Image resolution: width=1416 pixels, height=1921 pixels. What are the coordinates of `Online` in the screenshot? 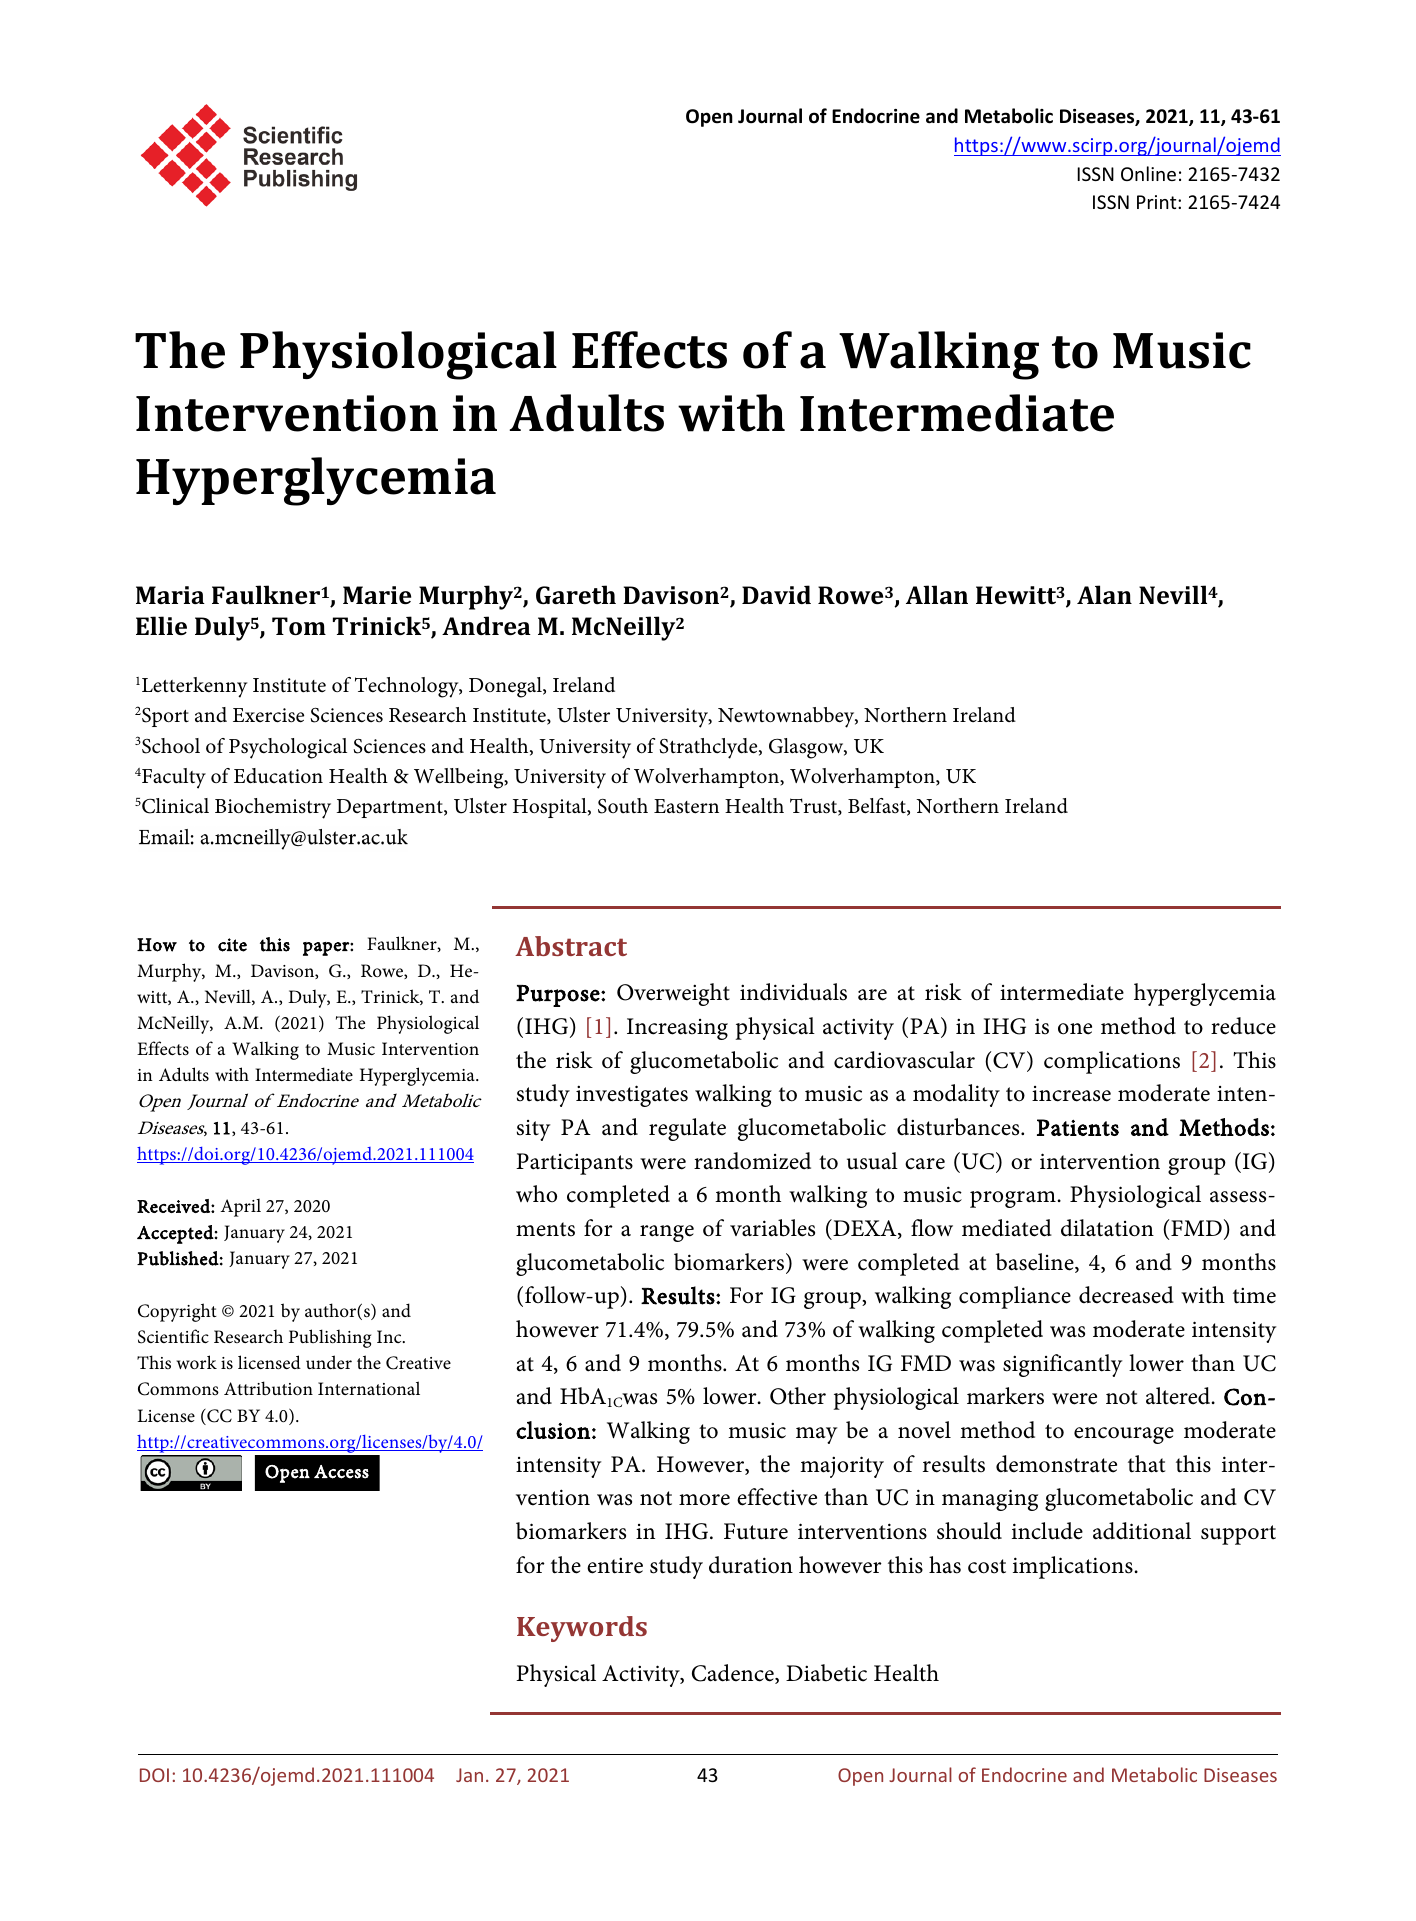 It's located at (1148, 173).
